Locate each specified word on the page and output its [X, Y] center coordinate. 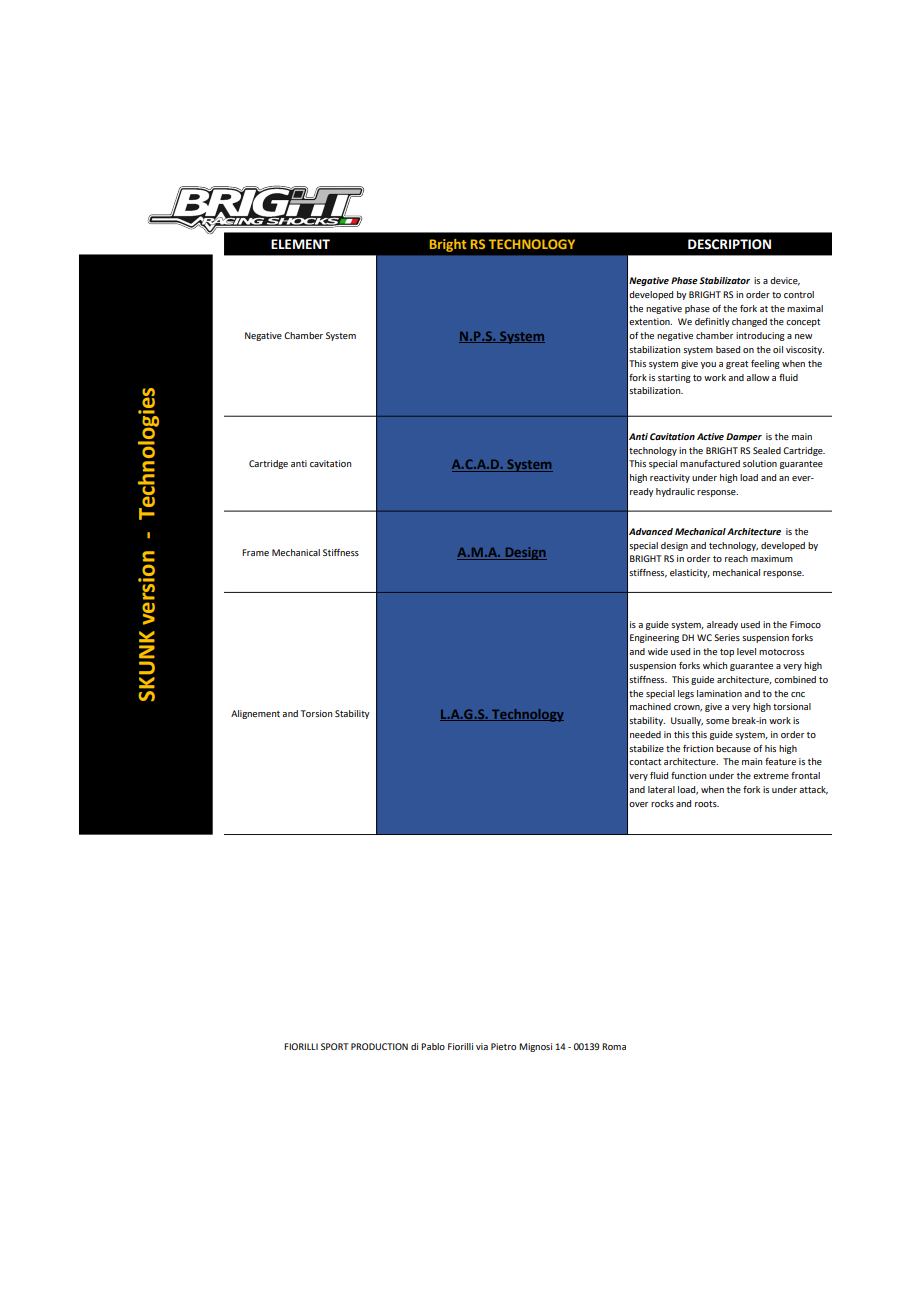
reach [736, 558]
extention [650, 321]
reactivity [670, 478]
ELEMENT [300, 244]
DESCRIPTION [729, 244]
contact [645, 762]
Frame [255, 552]
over [638, 804]
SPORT [335, 1046]
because [733, 748]
